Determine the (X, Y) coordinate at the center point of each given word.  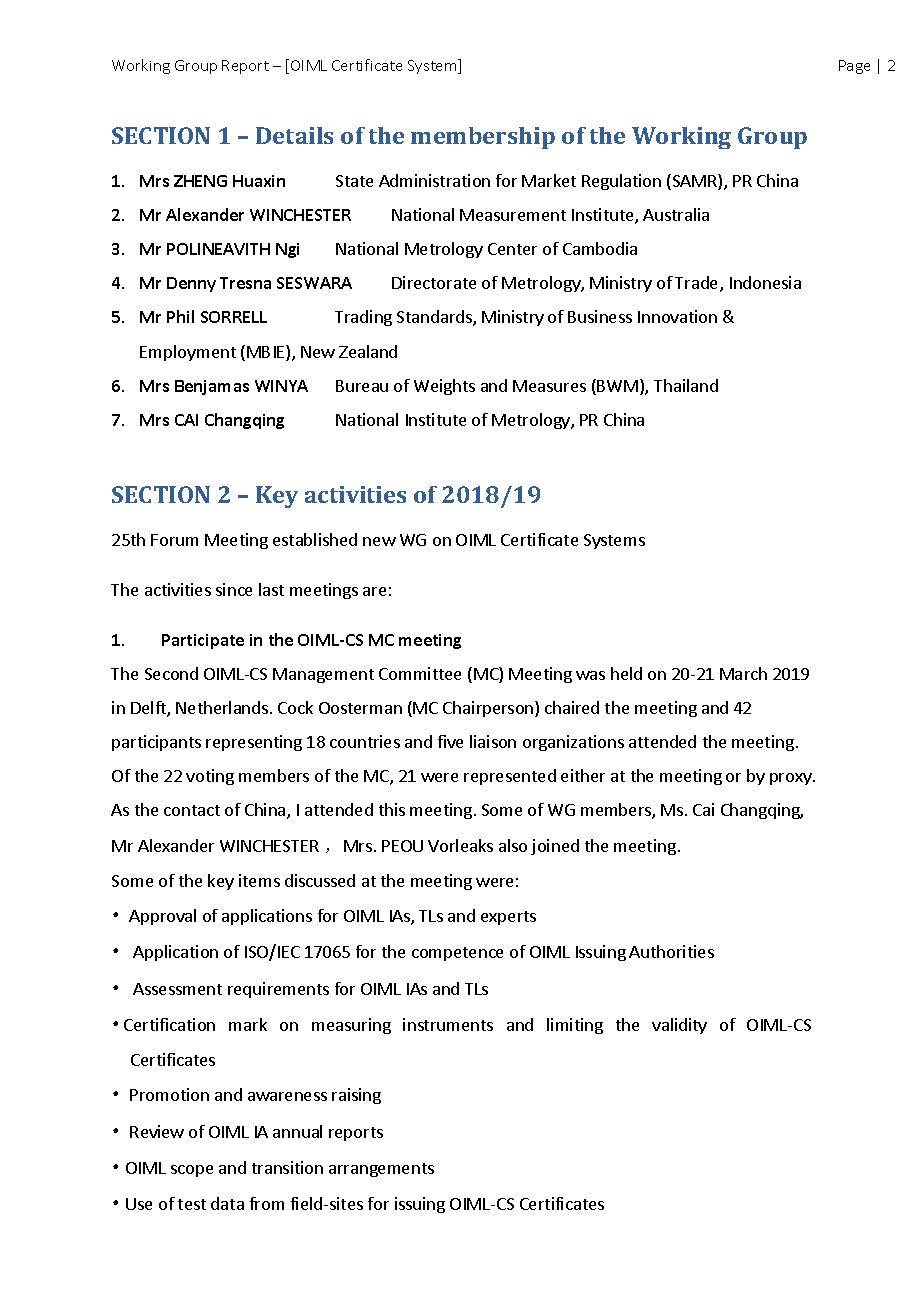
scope (192, 1171)
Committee (420, 673)
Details (294, 135)
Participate (203, 641)
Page (854, 67)
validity (679, 1026)
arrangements (381, 1170)
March (743, 673)
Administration (434, 180)
